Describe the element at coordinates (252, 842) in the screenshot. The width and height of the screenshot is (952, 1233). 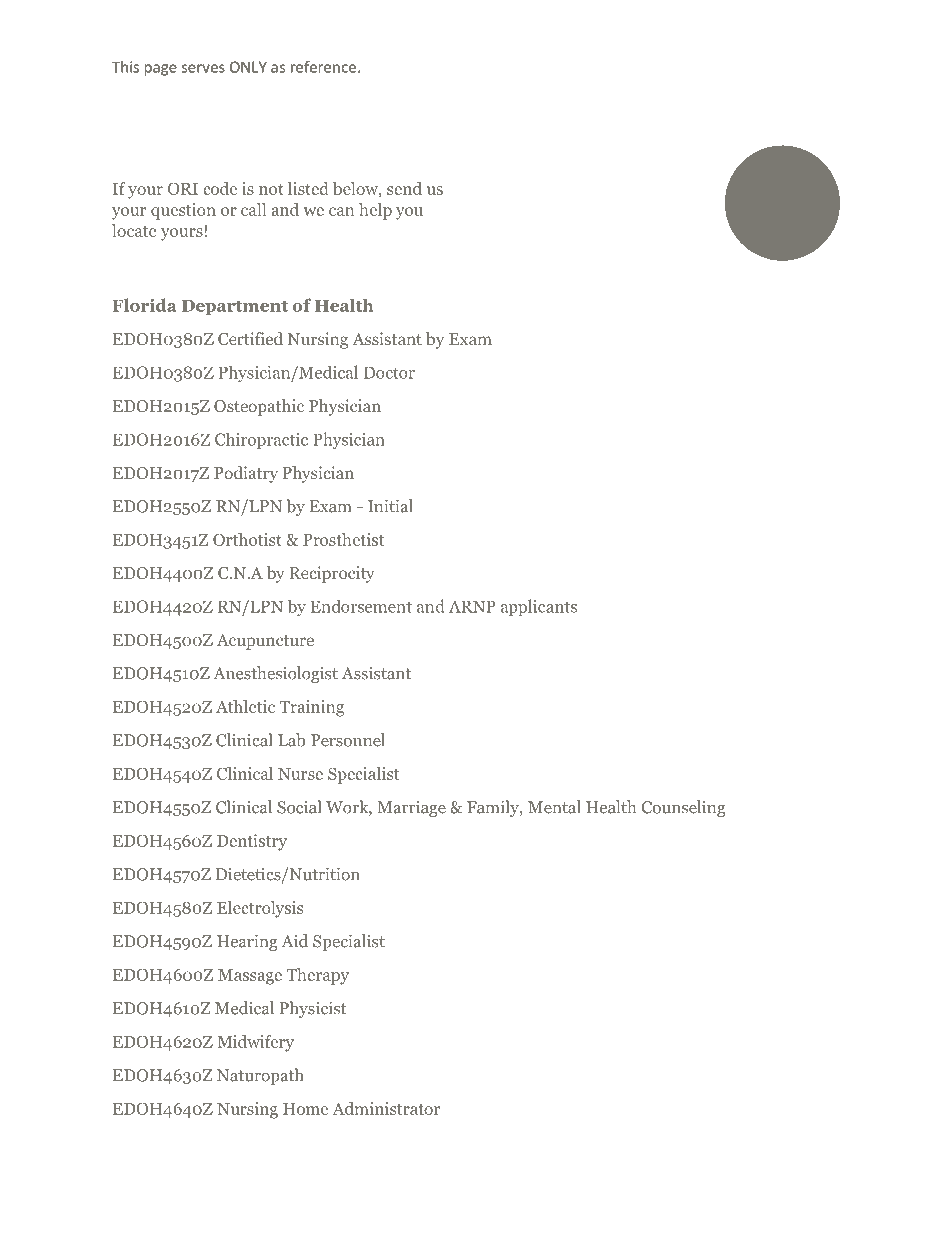
I see `Dentistry` at that location.
